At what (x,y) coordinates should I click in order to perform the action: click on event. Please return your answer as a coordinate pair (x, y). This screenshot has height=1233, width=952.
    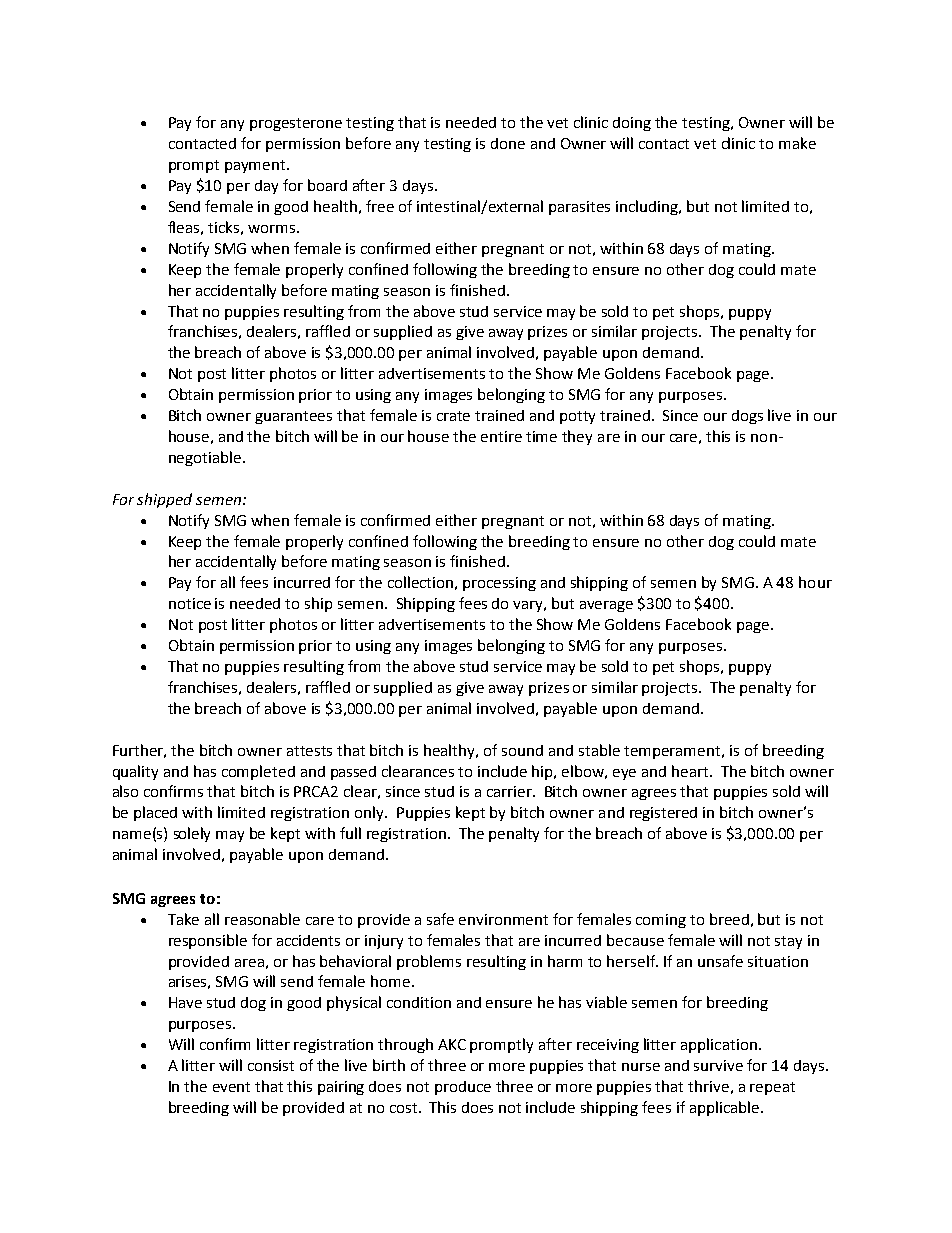
    Looking at the image, I should click on (231, 1087).
